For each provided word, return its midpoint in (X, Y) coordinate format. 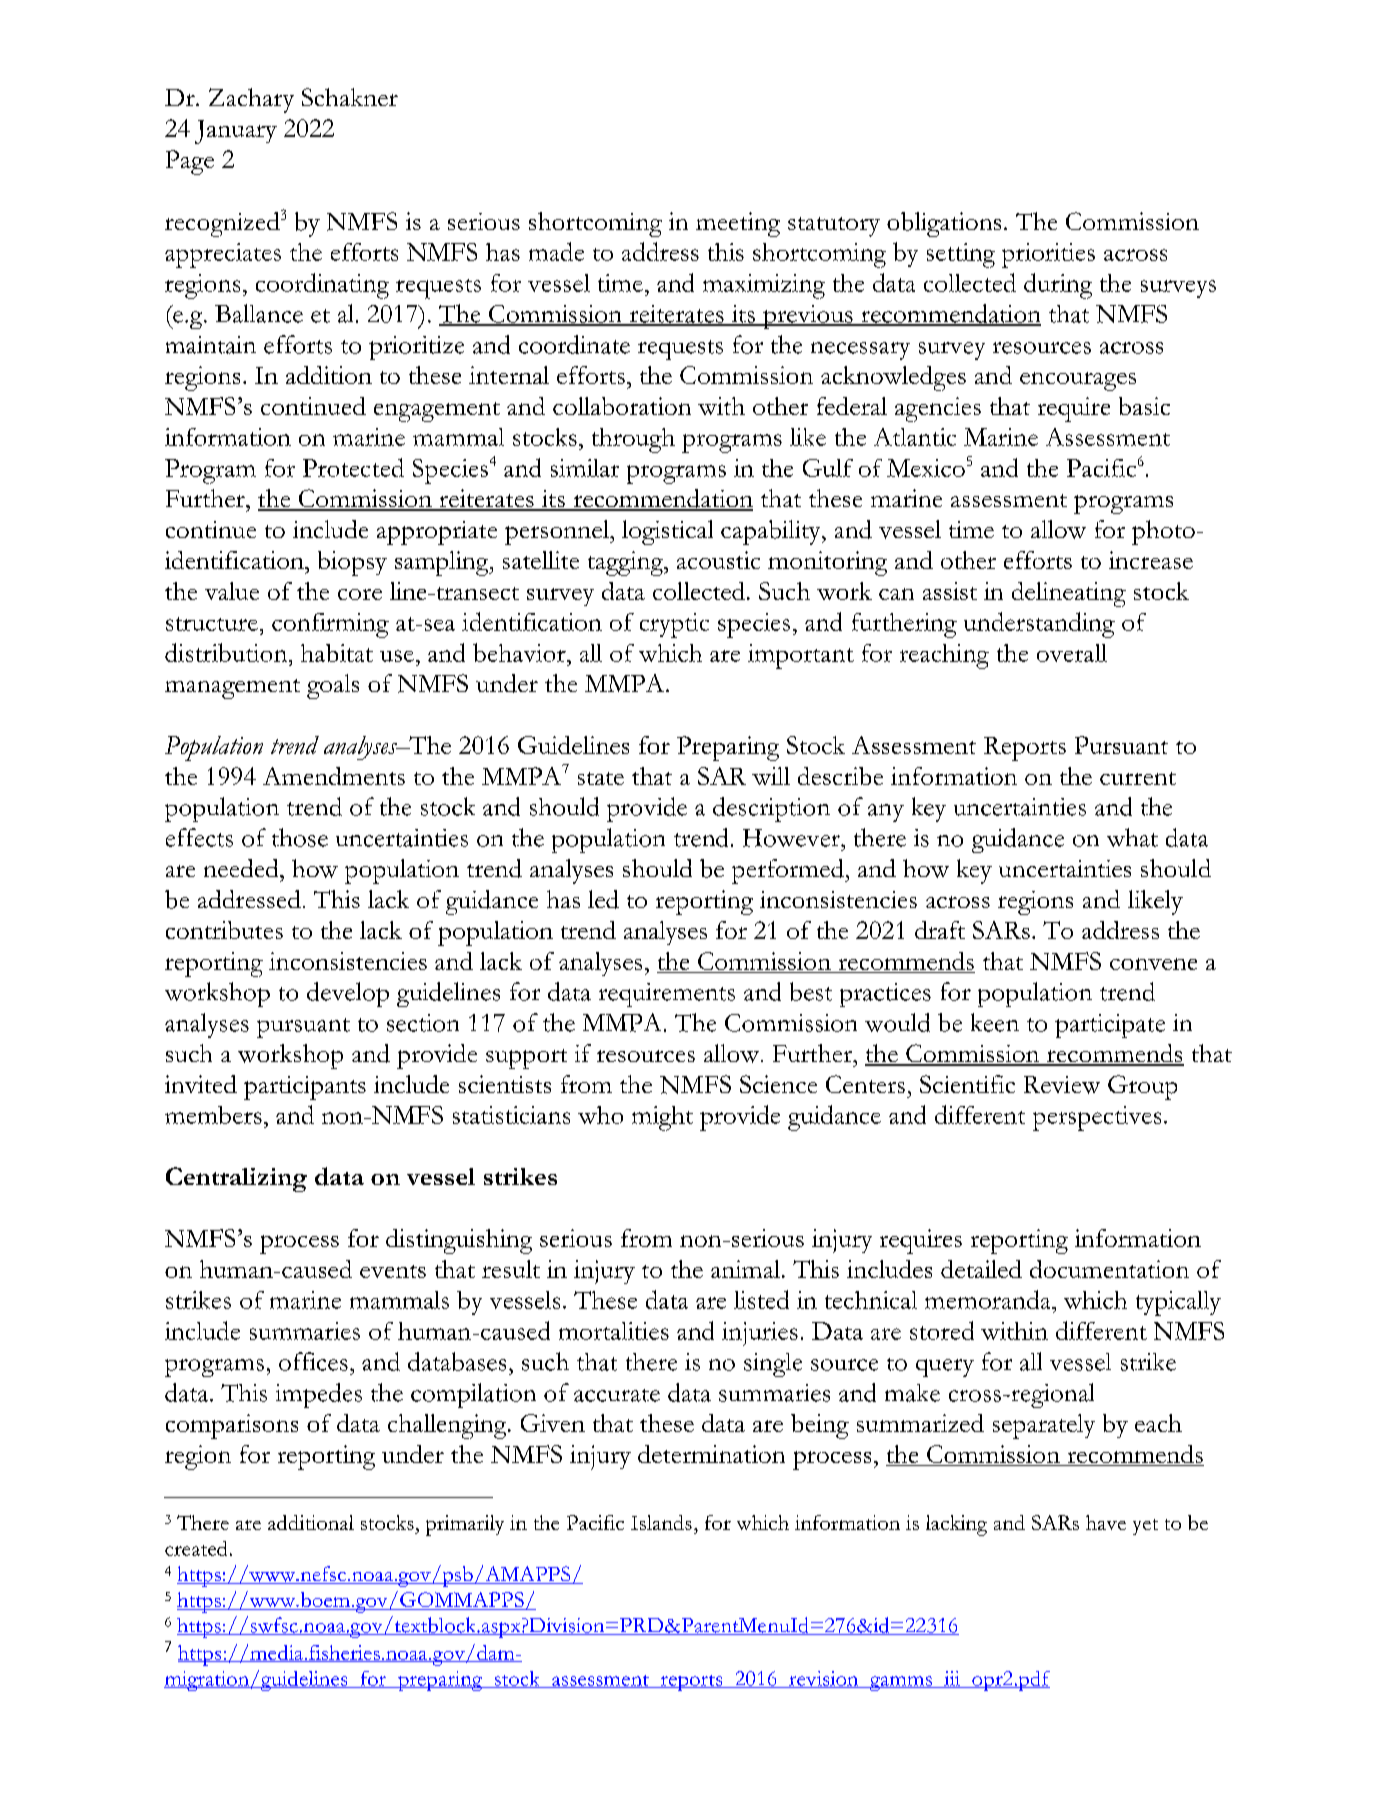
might (662, 1118)
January (236, 132)
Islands (661, 1522)
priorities (1048, 255)
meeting (738, 224)
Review (1062, 1085)
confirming (330, 625)
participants (305, 1088)
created (196, 1548)
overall (1072, 653)
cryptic (674, 625)
